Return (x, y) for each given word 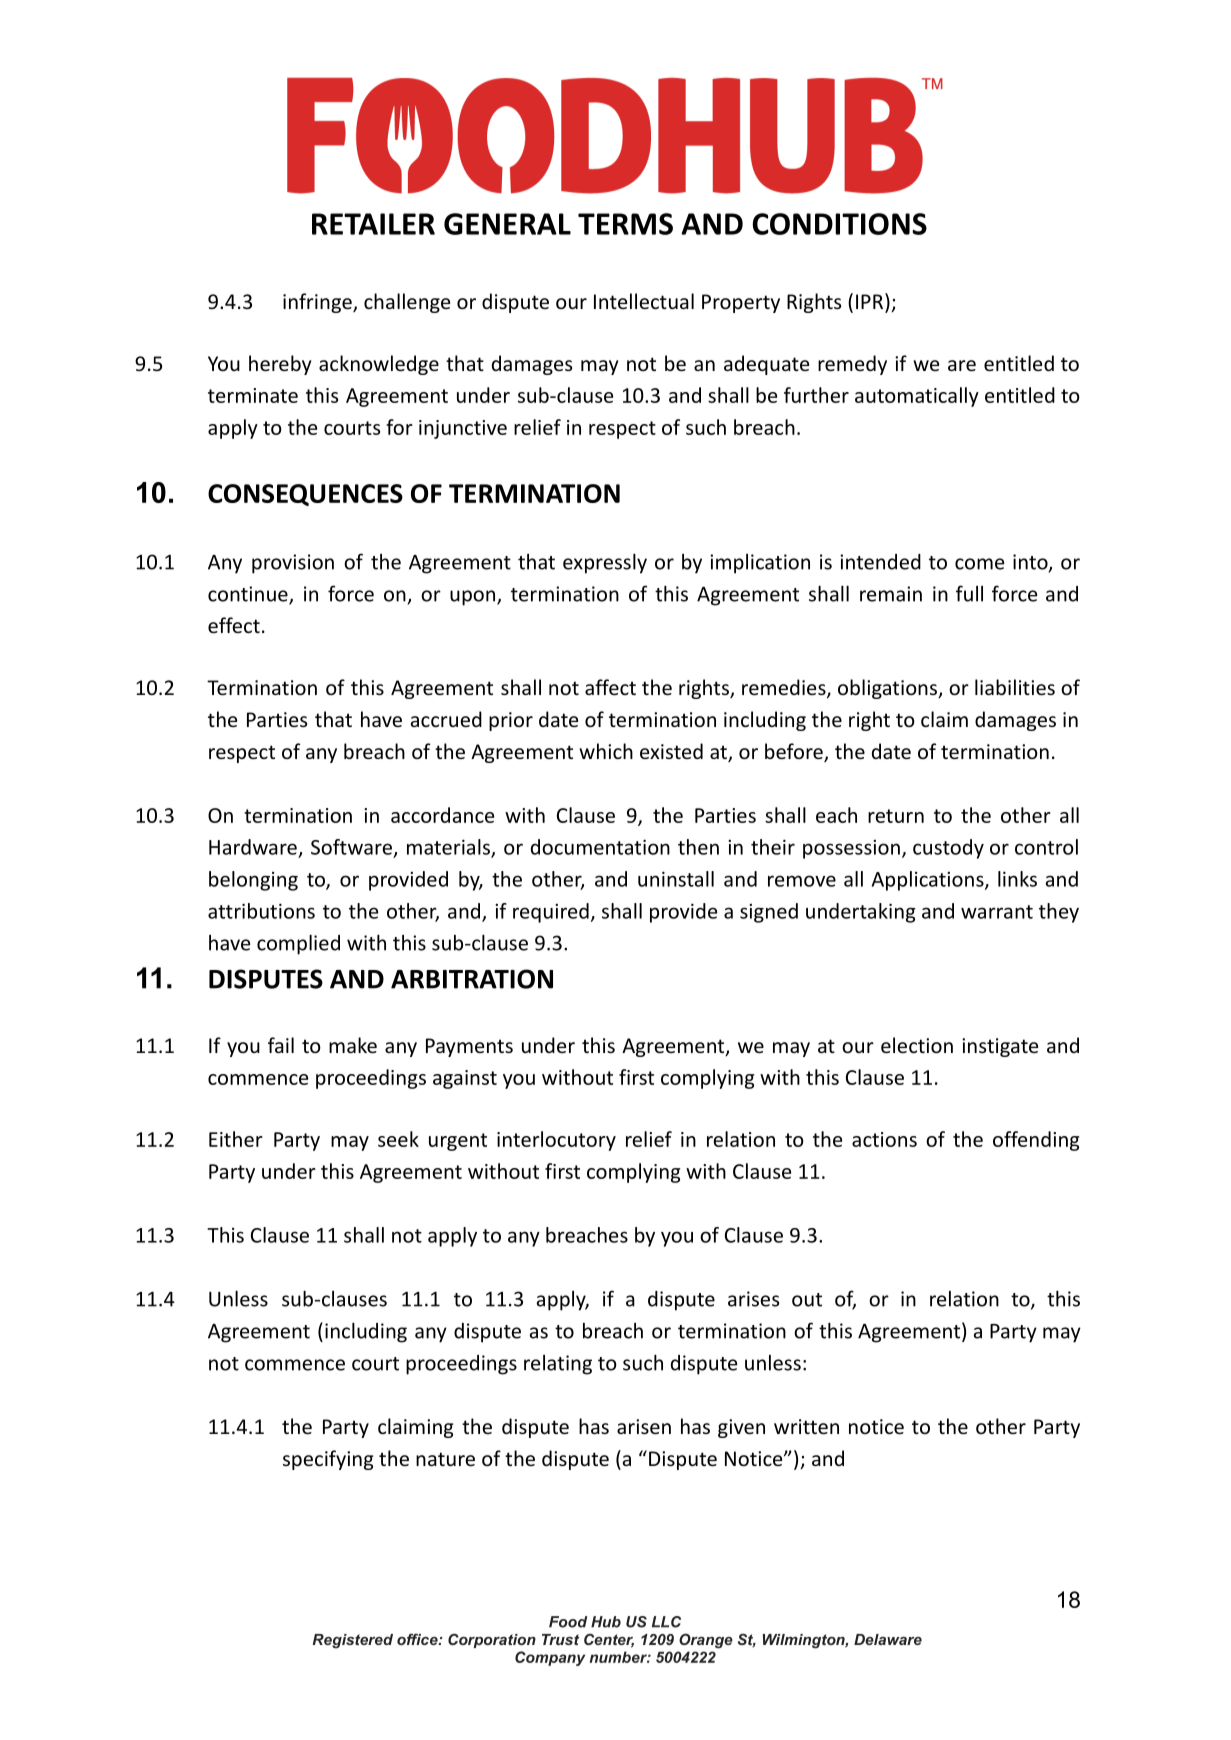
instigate (1000, 1047)
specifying (328, 1460)
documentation (600, 847)
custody (948, 849)
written (806, 1426)
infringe (318, 303)
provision (293, 564)
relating (558, 1365)
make (353, 1045)
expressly (605, 563)
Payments (469, 1047)
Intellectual (644, 301)
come (979, 564)
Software (351, 847)
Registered (353, 1641)
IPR (871, 301)
